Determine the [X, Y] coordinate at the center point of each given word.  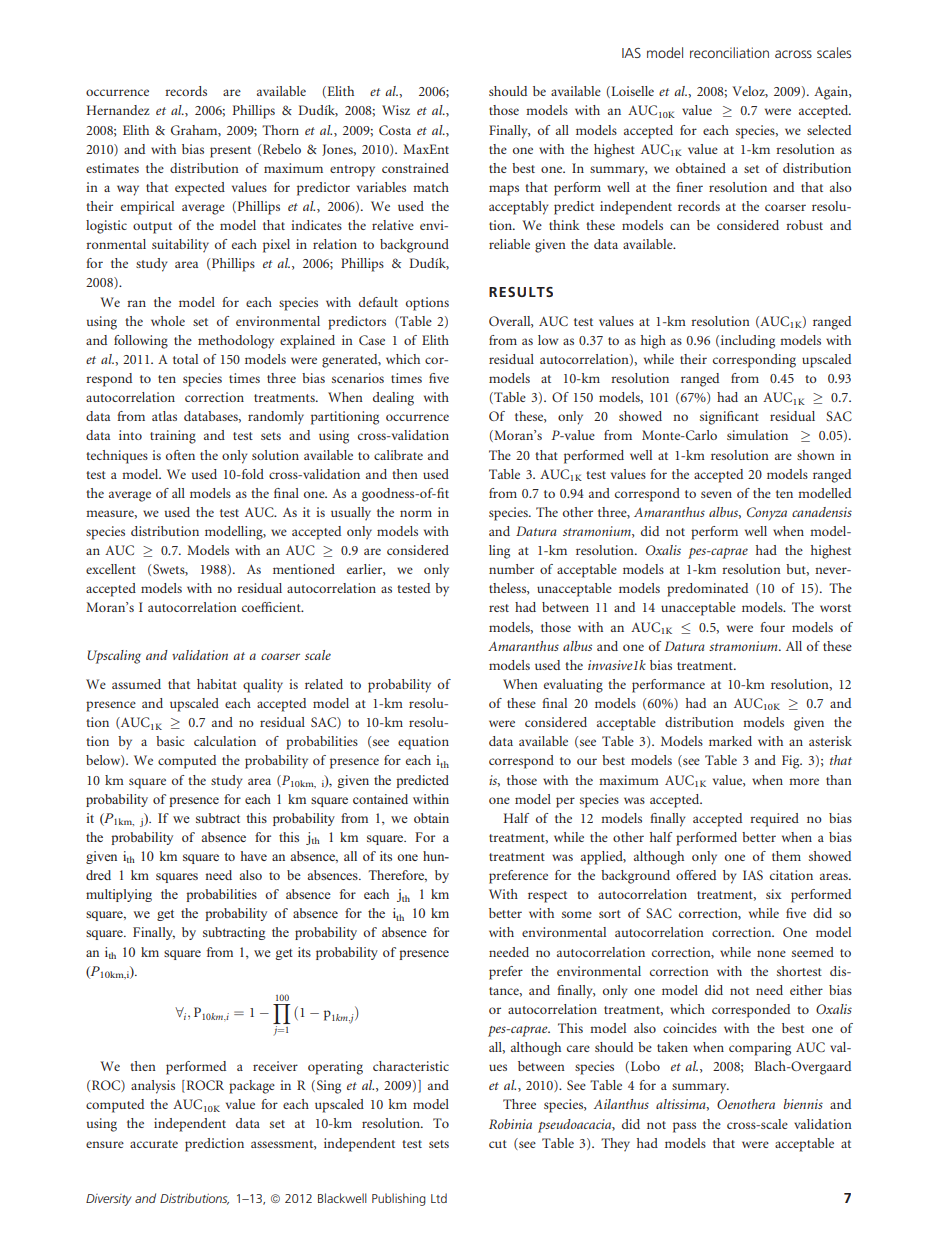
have [254, 856]
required [774, 820]
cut [498, 1144]
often [180, 455]
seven [716, 494]
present [230, 152]
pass [684, 1127]
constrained [415, 168]
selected [829, 130]
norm [416, 513]
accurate [154, 1144]
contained [380, 799]
